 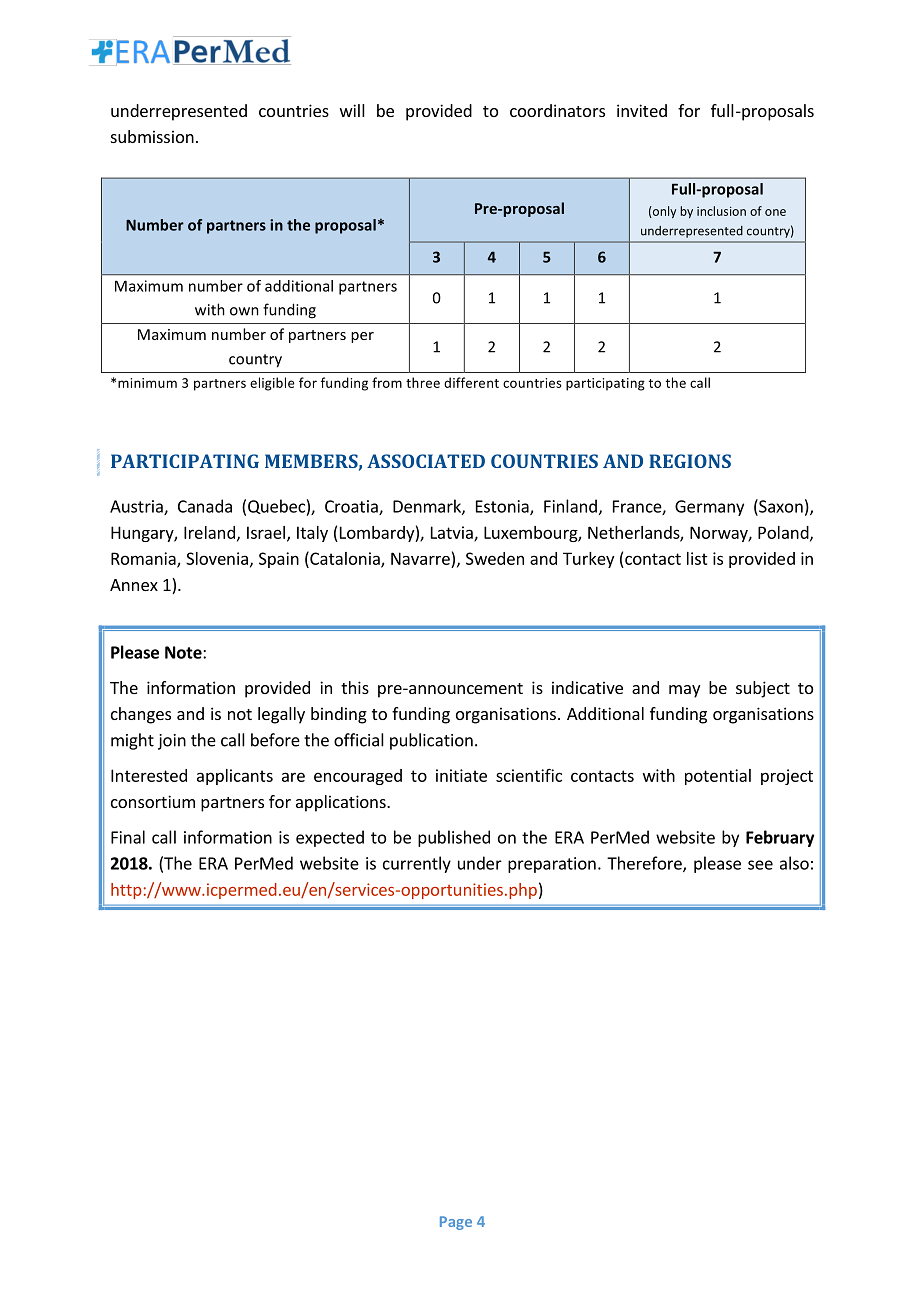 What do you see at coordinates (431, 741) in the screenshot?
I see `publication` at bounding box center [431, 741].
